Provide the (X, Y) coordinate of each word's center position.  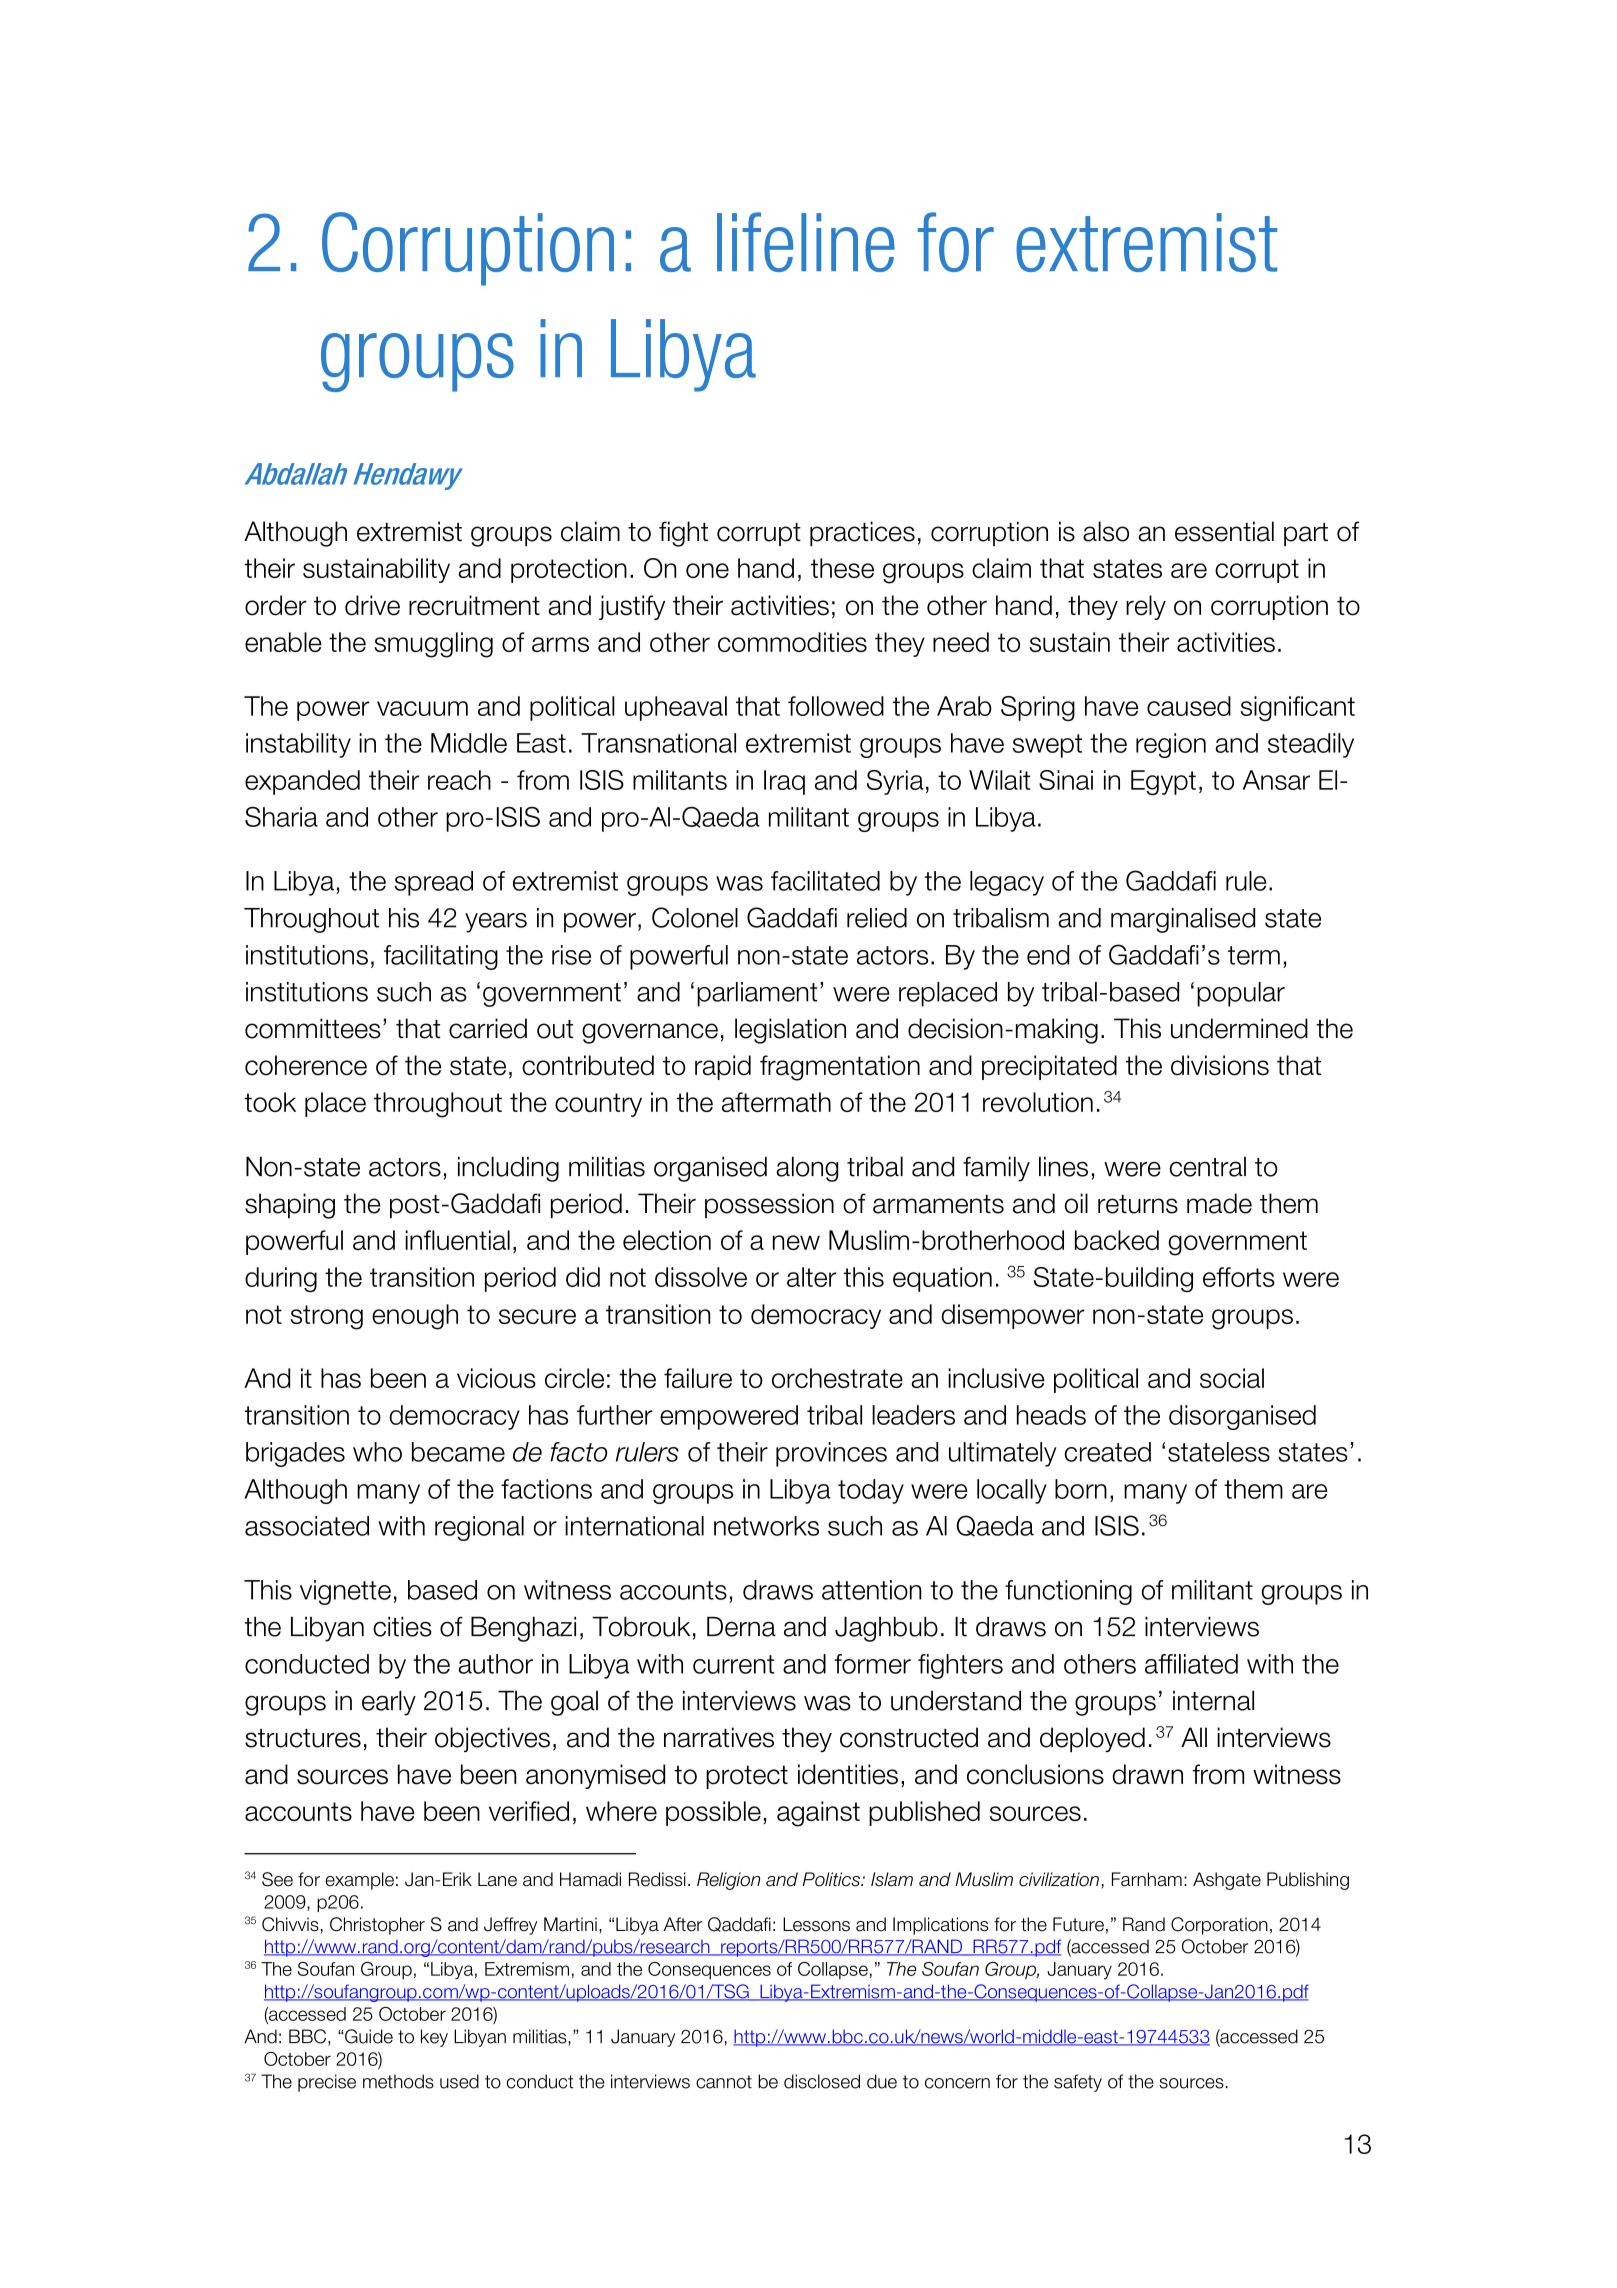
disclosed (822, 2081)
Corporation (1219, 1926)
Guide (368, 2036)
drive (372, 605)
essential (1224, 531)
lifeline (806, 242)
